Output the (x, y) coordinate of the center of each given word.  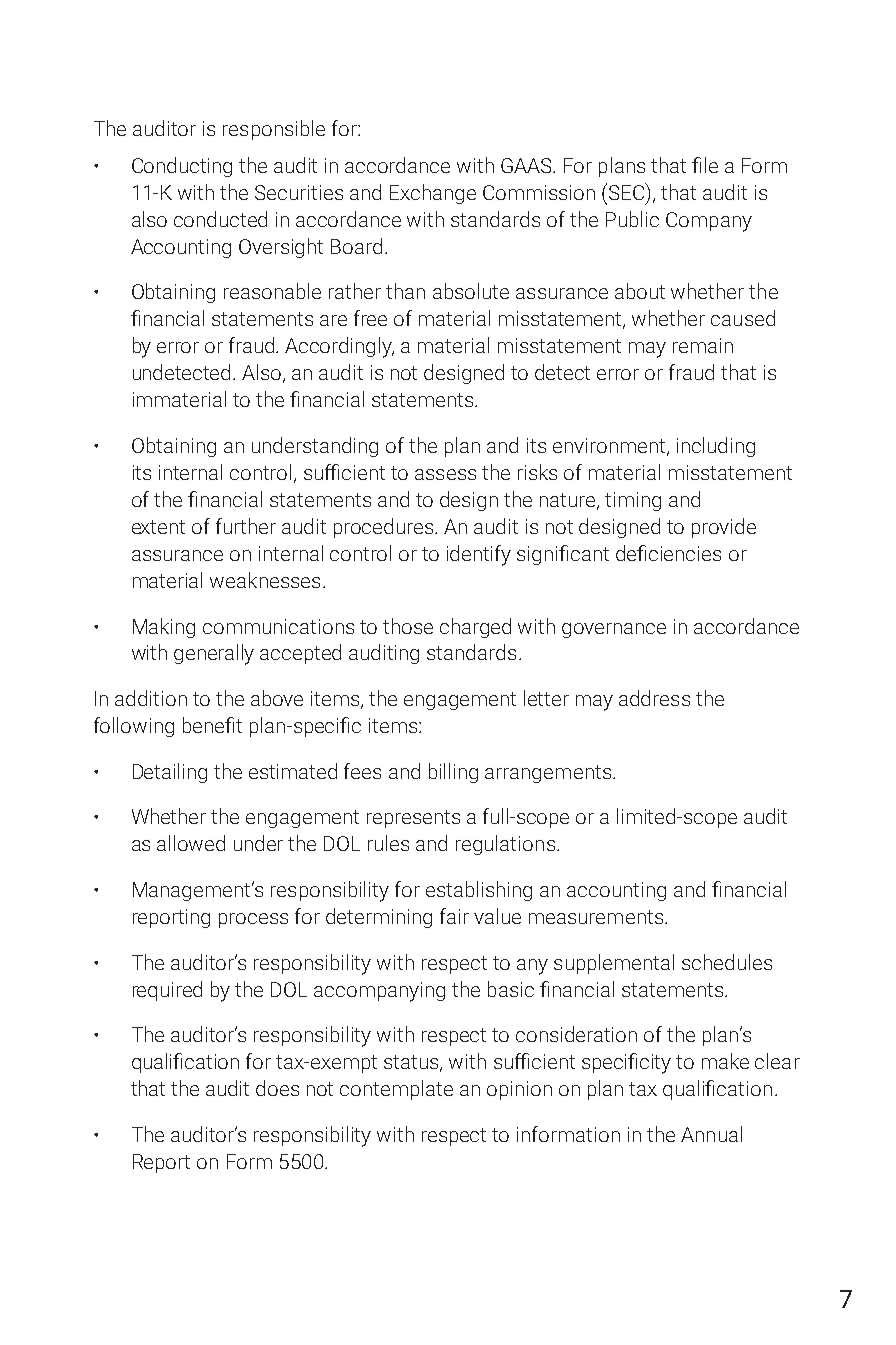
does (277, 1088)
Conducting (182, 167)
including (716, 447)
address (654, 698)
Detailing (170, 773)
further (246, 526)
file (705, 165)
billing (453, 773)
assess (445, 474)
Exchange (433, 194)
